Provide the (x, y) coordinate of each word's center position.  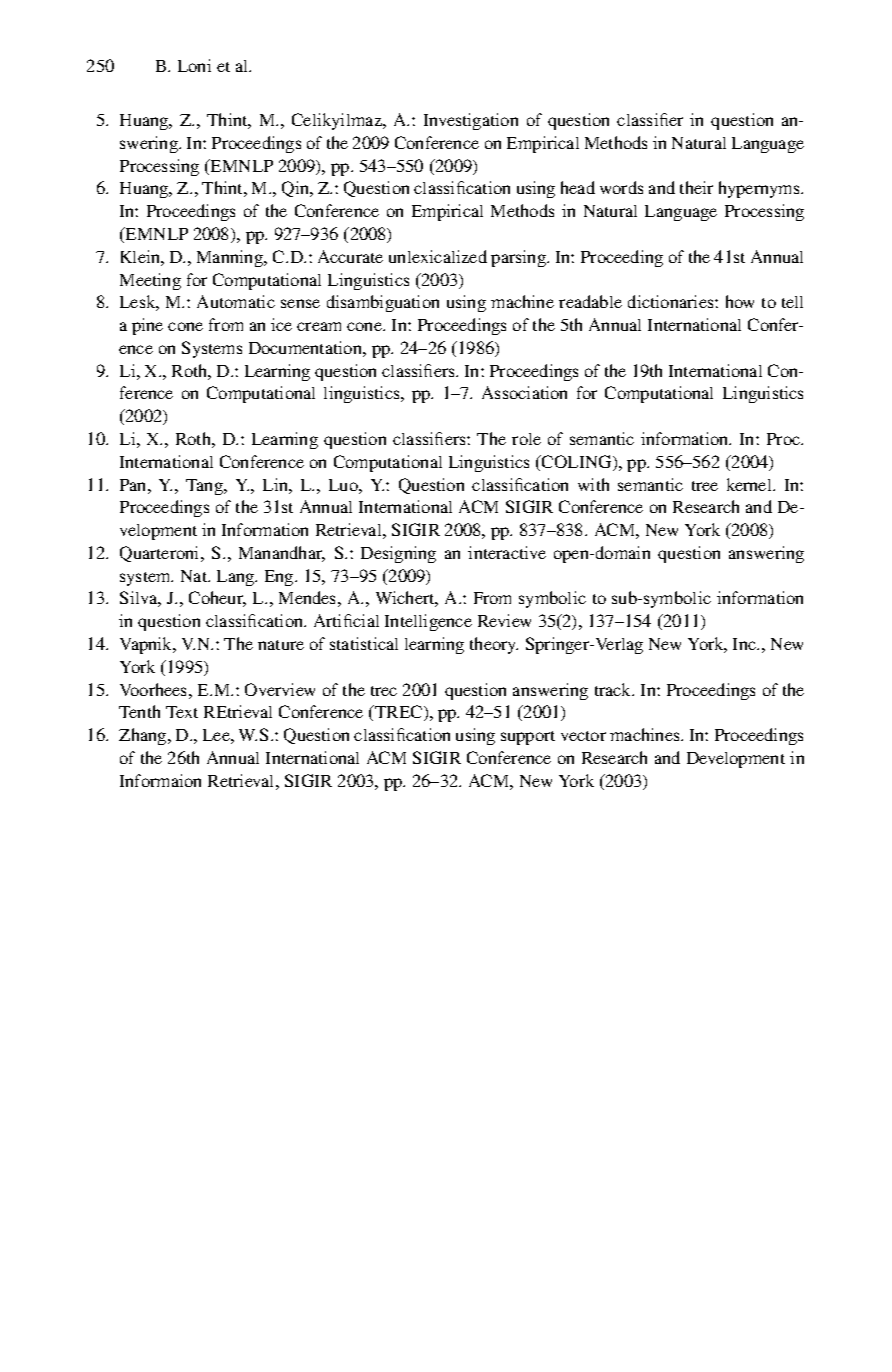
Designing (398, 554)
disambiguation (383, 303)
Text (182, 712)
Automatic (236, 301)
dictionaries (672, 301)
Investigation (471, 121)
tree (705, 486)
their (696, 187)
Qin (297, 189)
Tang (205, 487)
